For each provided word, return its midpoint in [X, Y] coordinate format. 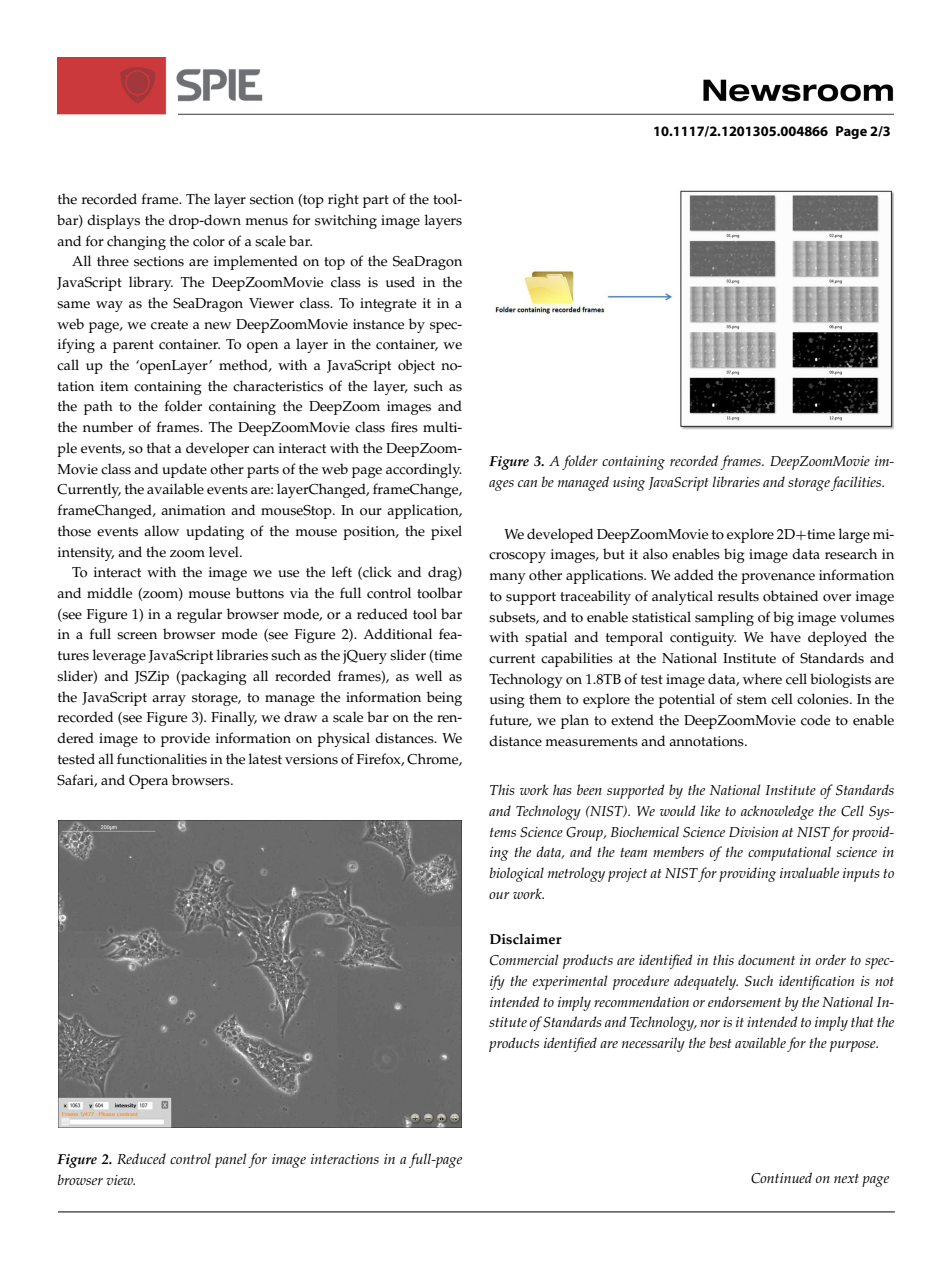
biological [517, 874]
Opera [148, 782]
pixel [446, 532]
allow [161, 531]
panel [231, 1160]
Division [753, 832]
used [400, 282]
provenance [778, 578]
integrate [388, 305]
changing [136, 242]
